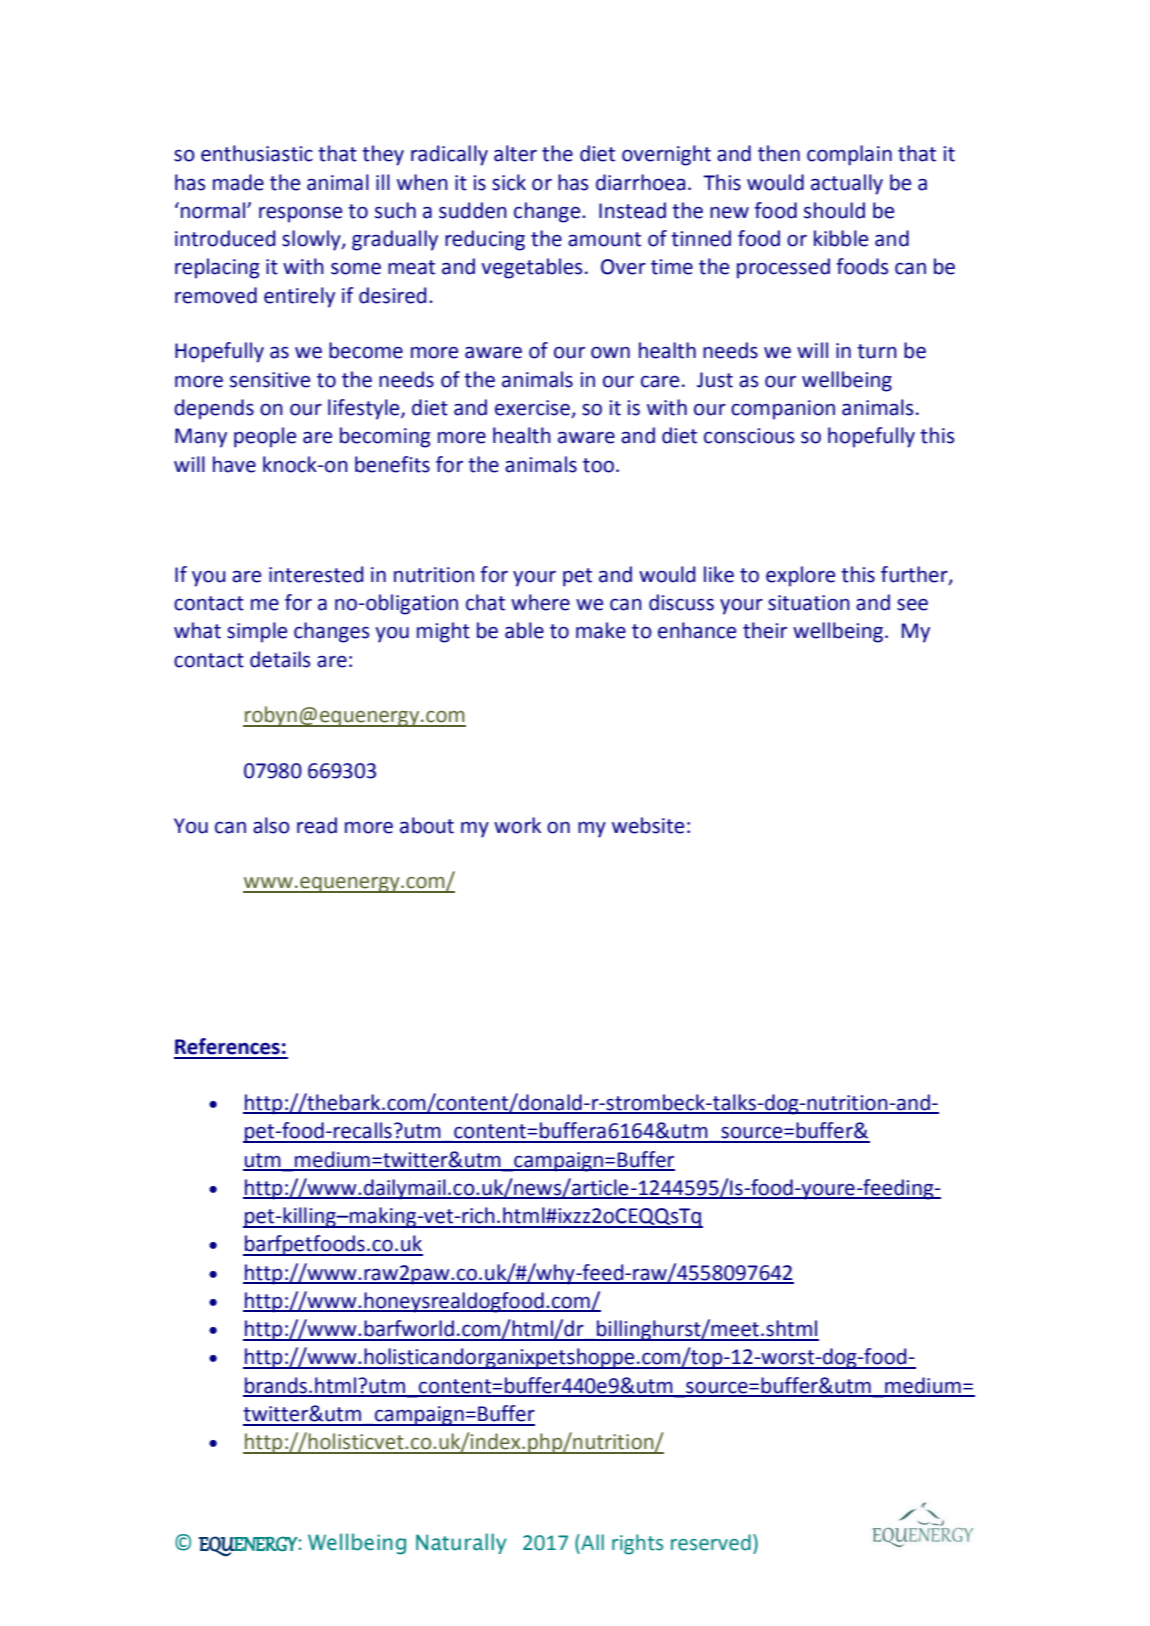 The width and height of the page is (1150, 1626). I want to click on situation, so click(809, 603).
